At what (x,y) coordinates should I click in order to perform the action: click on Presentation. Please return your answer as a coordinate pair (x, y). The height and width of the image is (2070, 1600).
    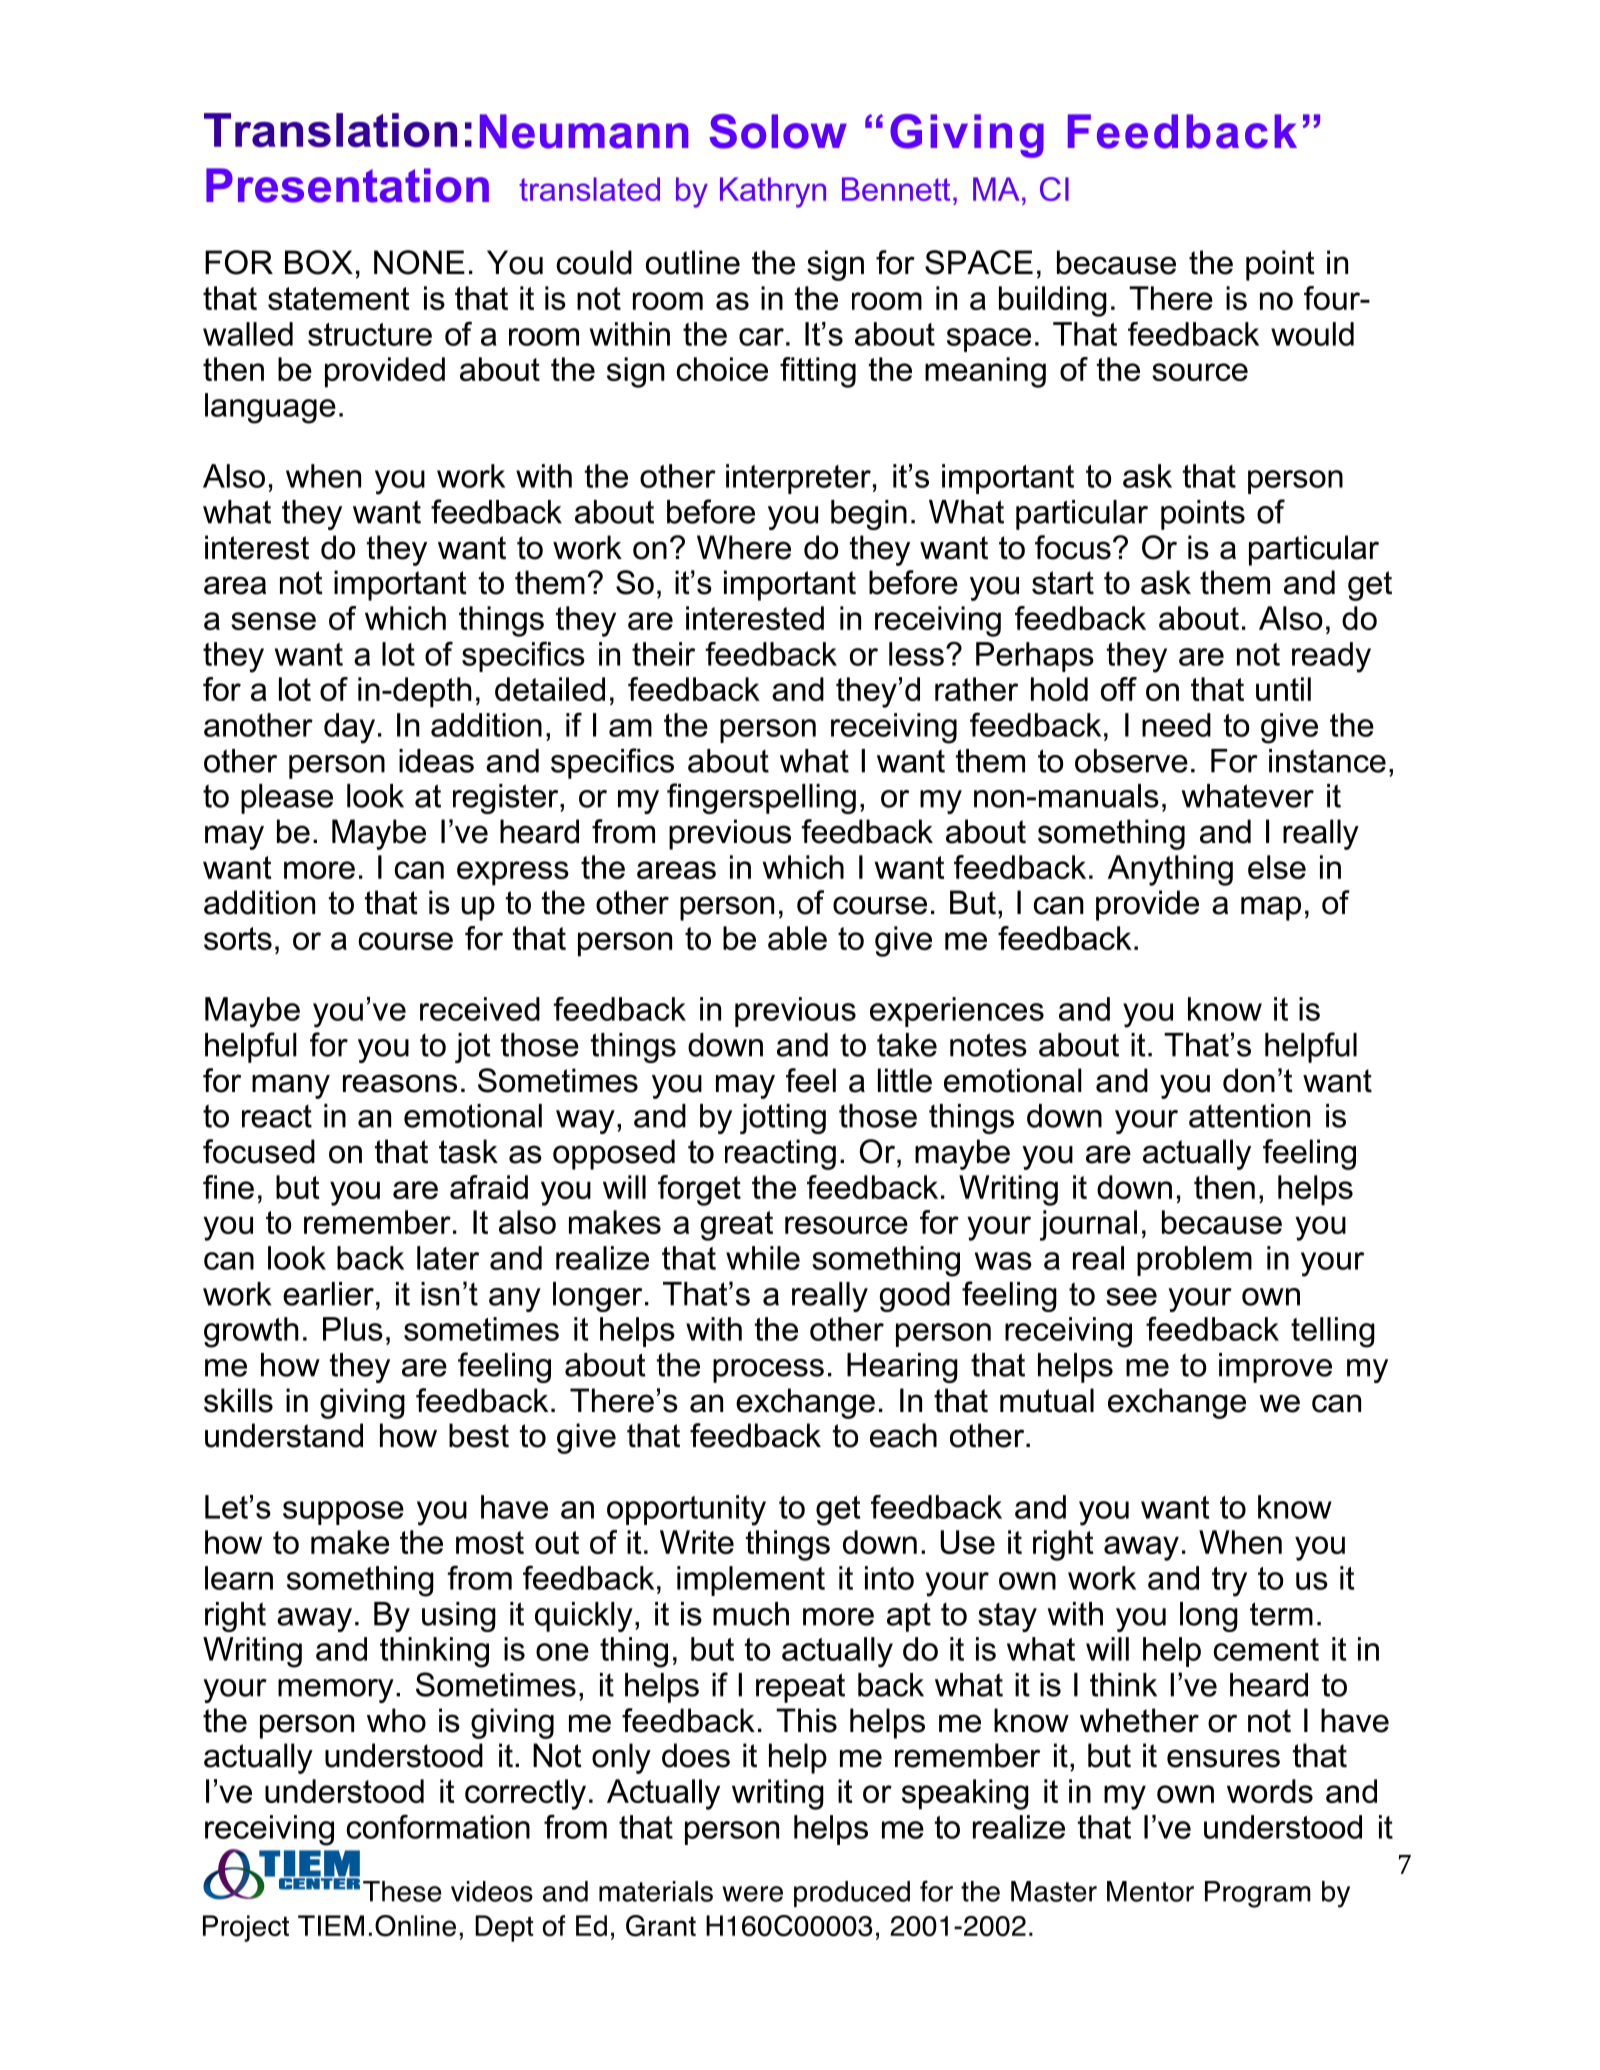
    Looking at the image, I should click on (347, 185).
